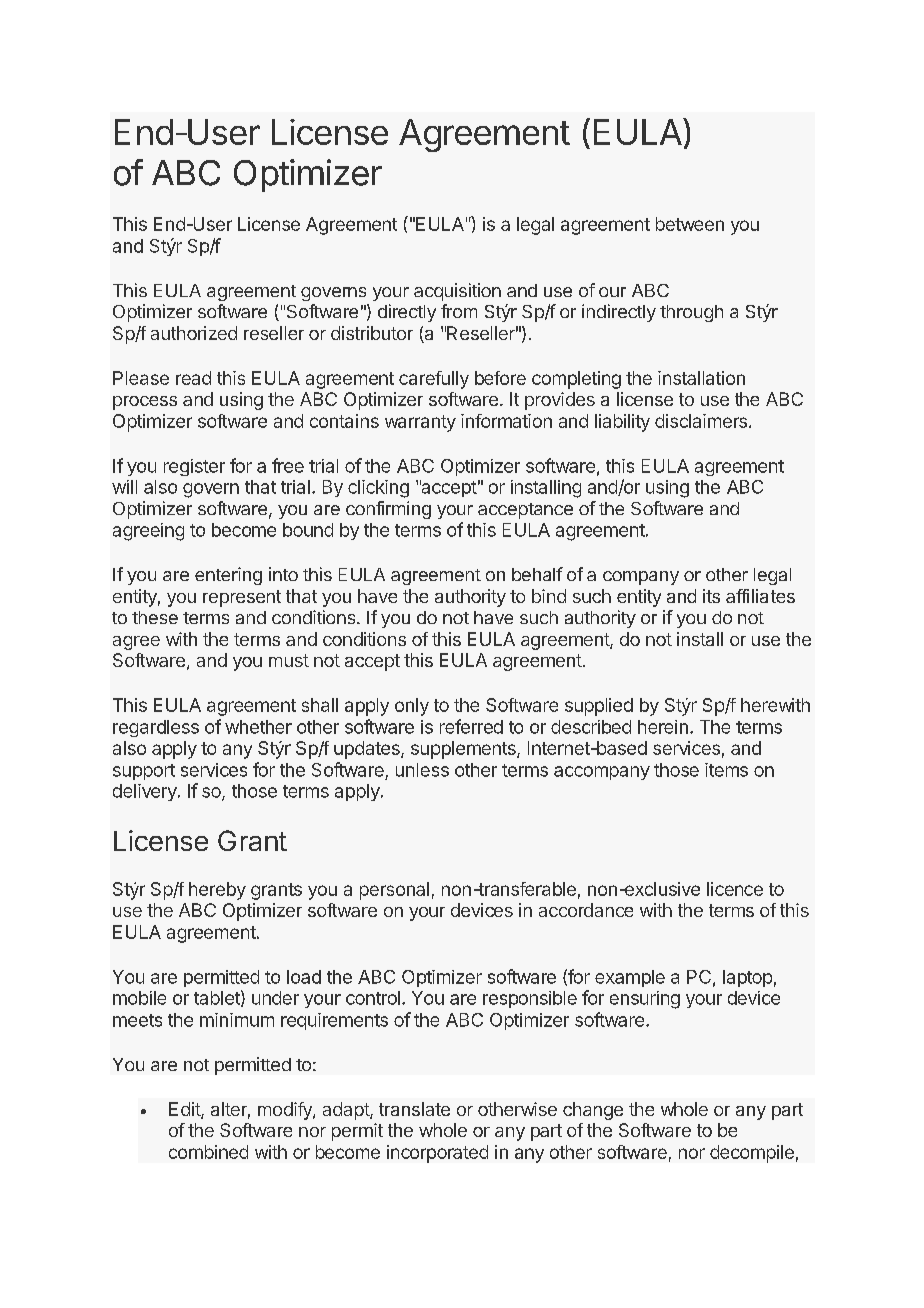  I want to click on its, so click(711, 596).
